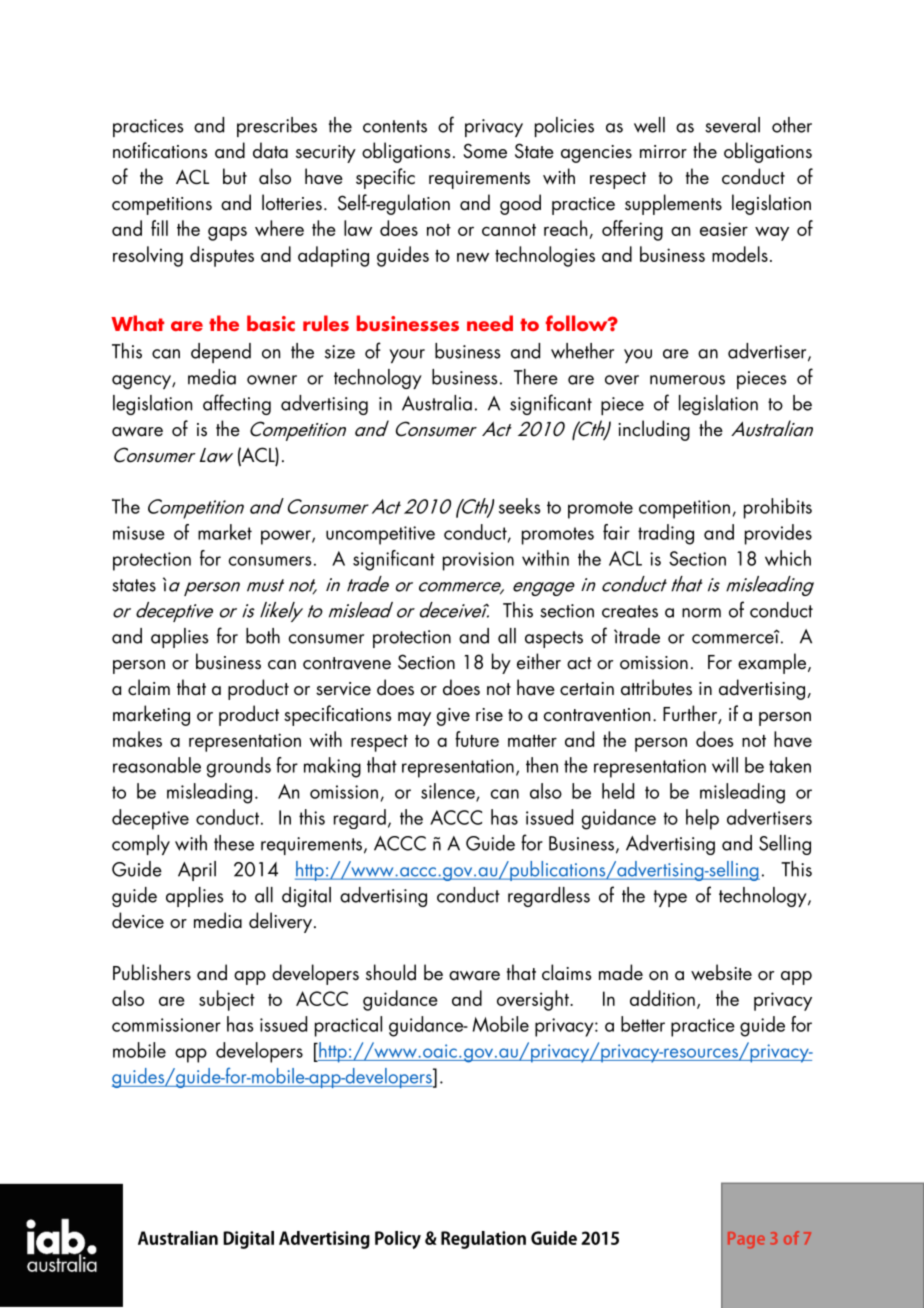 The image size is (924, 1308). What do you see at coordinates (348, 1026) in the screenshot?
I see `practical` at bounding box center [348, 1026].
